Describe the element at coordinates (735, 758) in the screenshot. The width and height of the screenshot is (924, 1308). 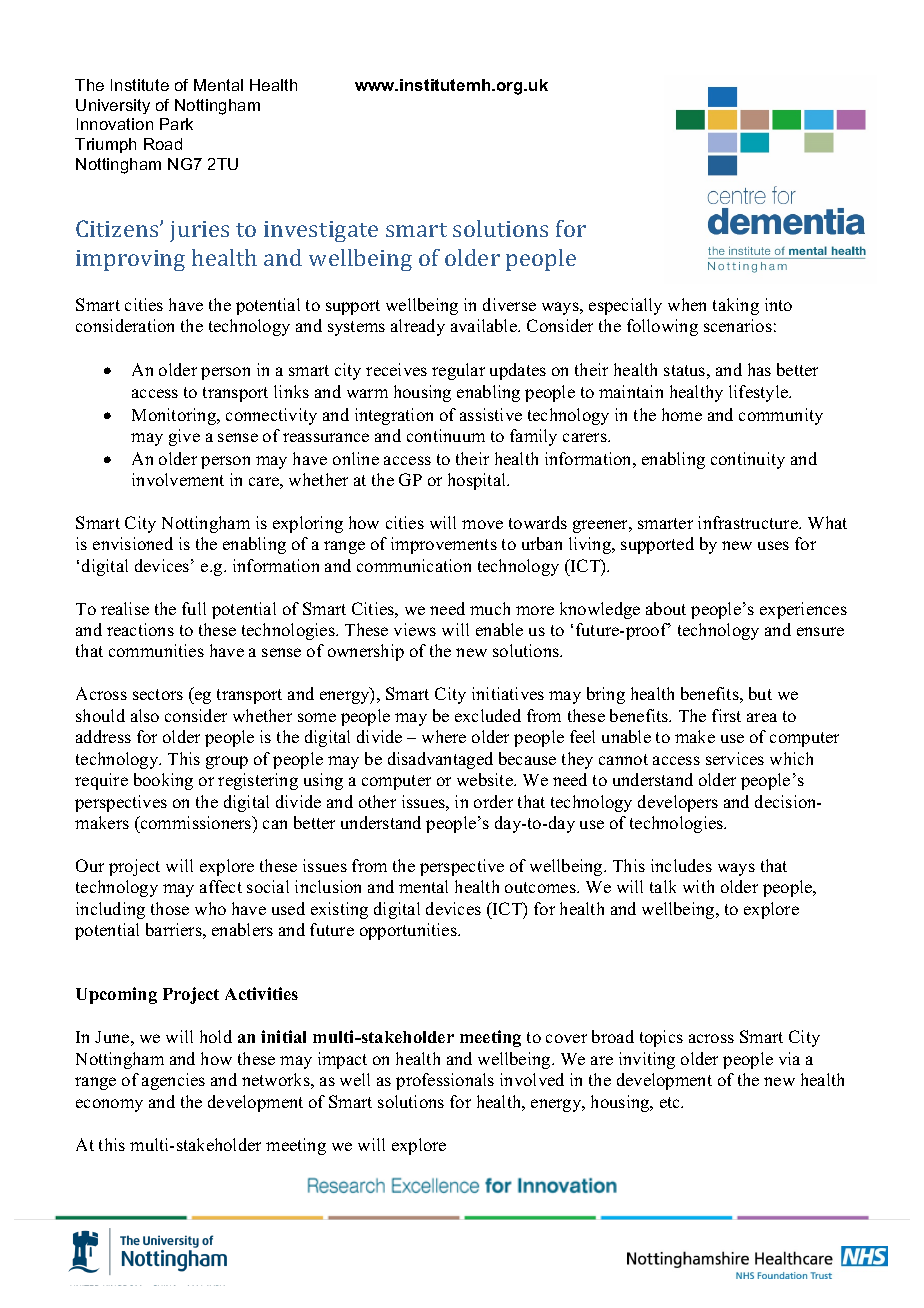
I see `services` at that location.
